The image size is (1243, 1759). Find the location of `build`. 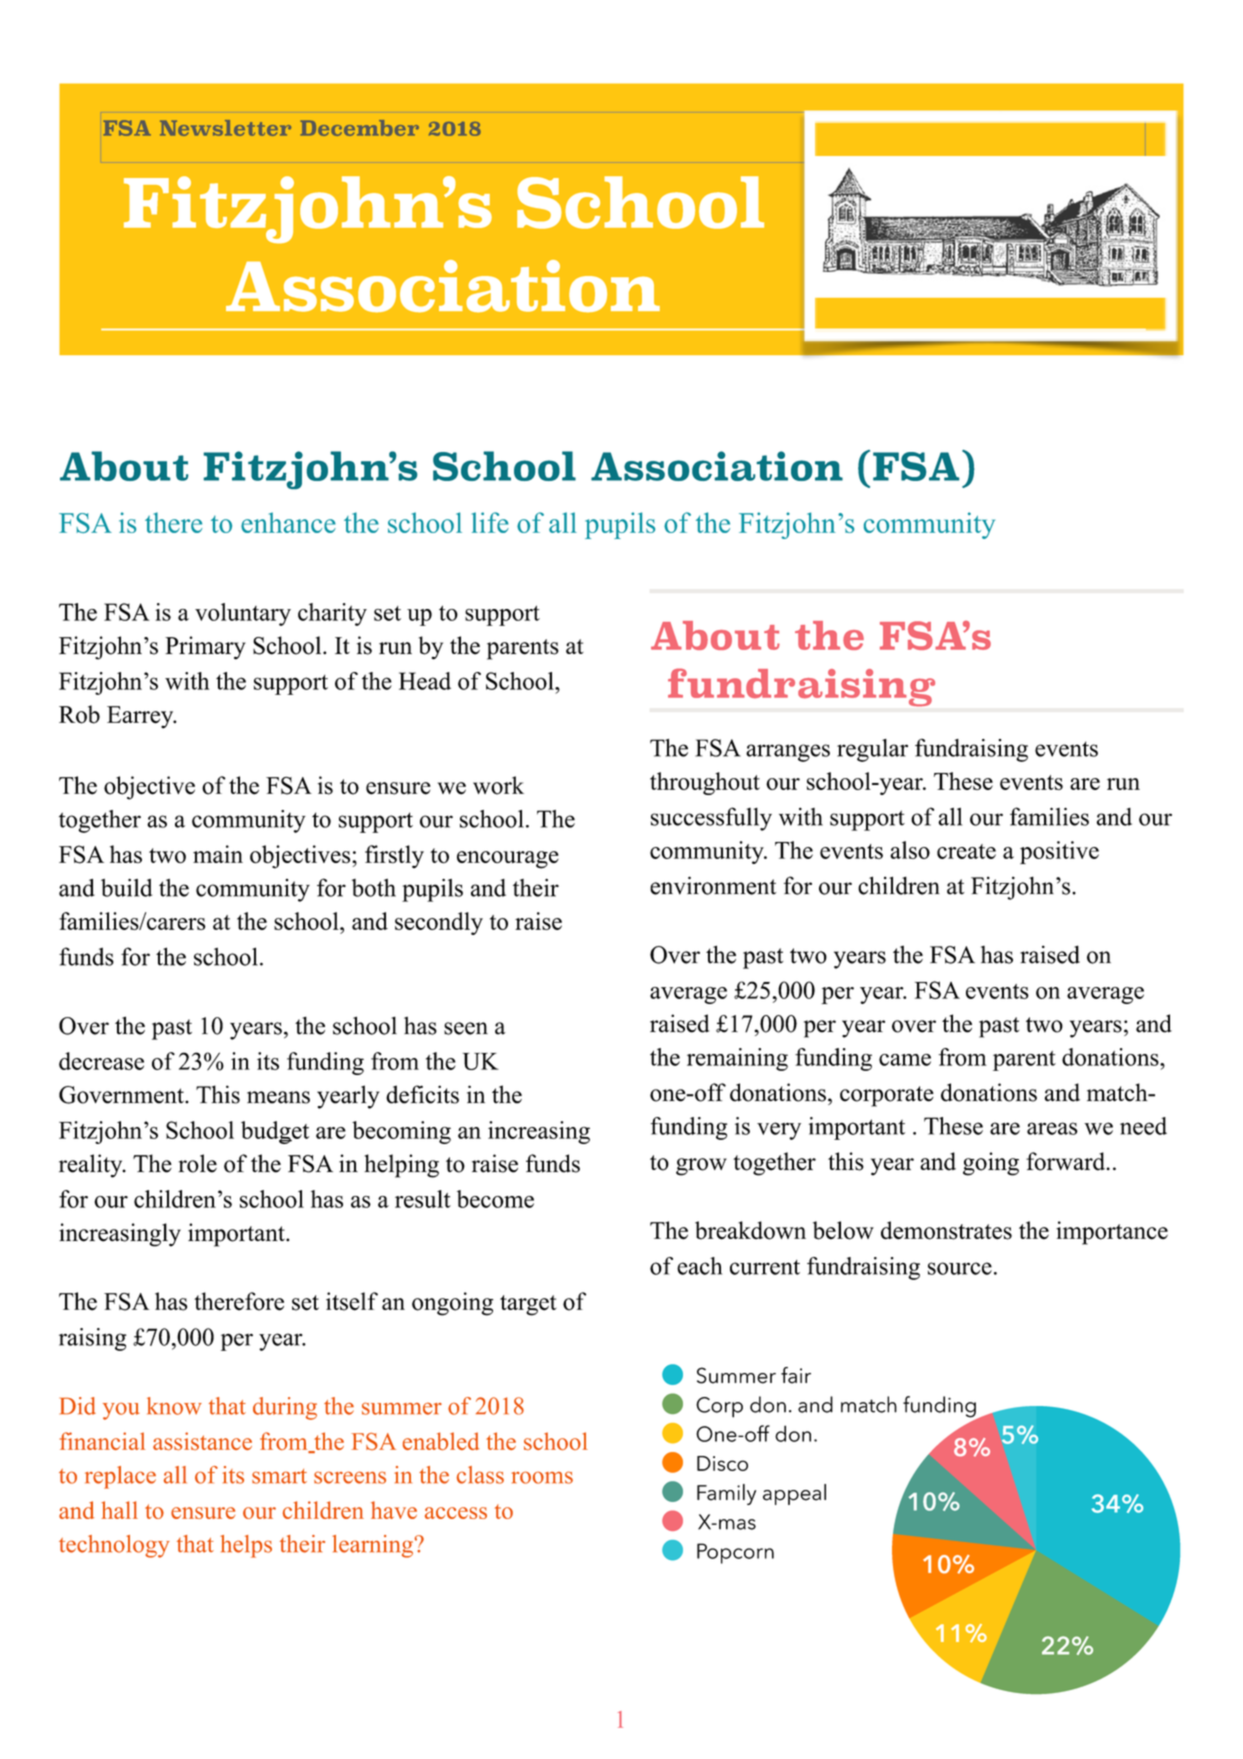

build is located at coordinates (126, 887).
